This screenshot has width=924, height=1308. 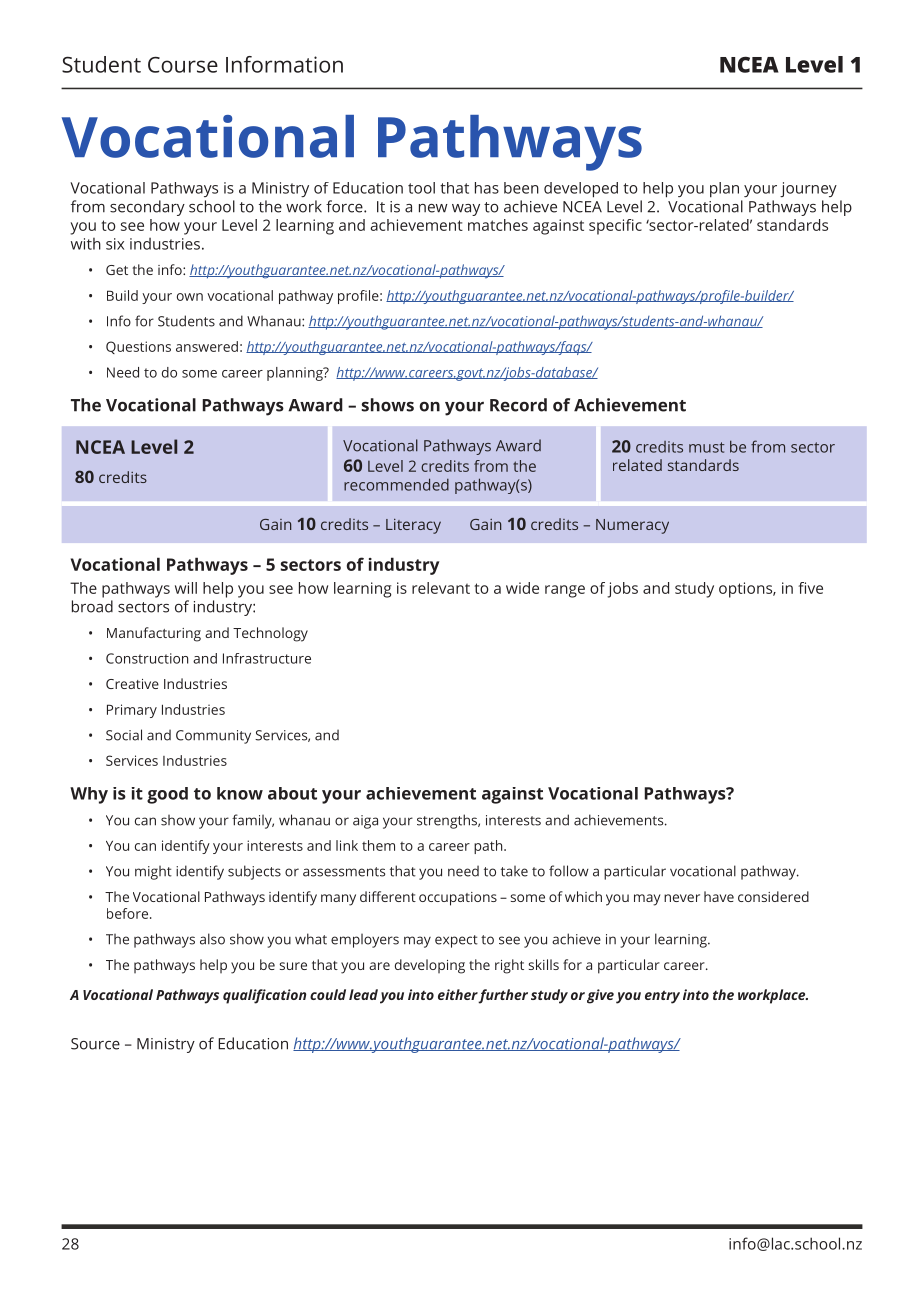 What do you see at coordinates (808, 189) in the screenshot?
I see `journey` at bounding box center [808, 189].
